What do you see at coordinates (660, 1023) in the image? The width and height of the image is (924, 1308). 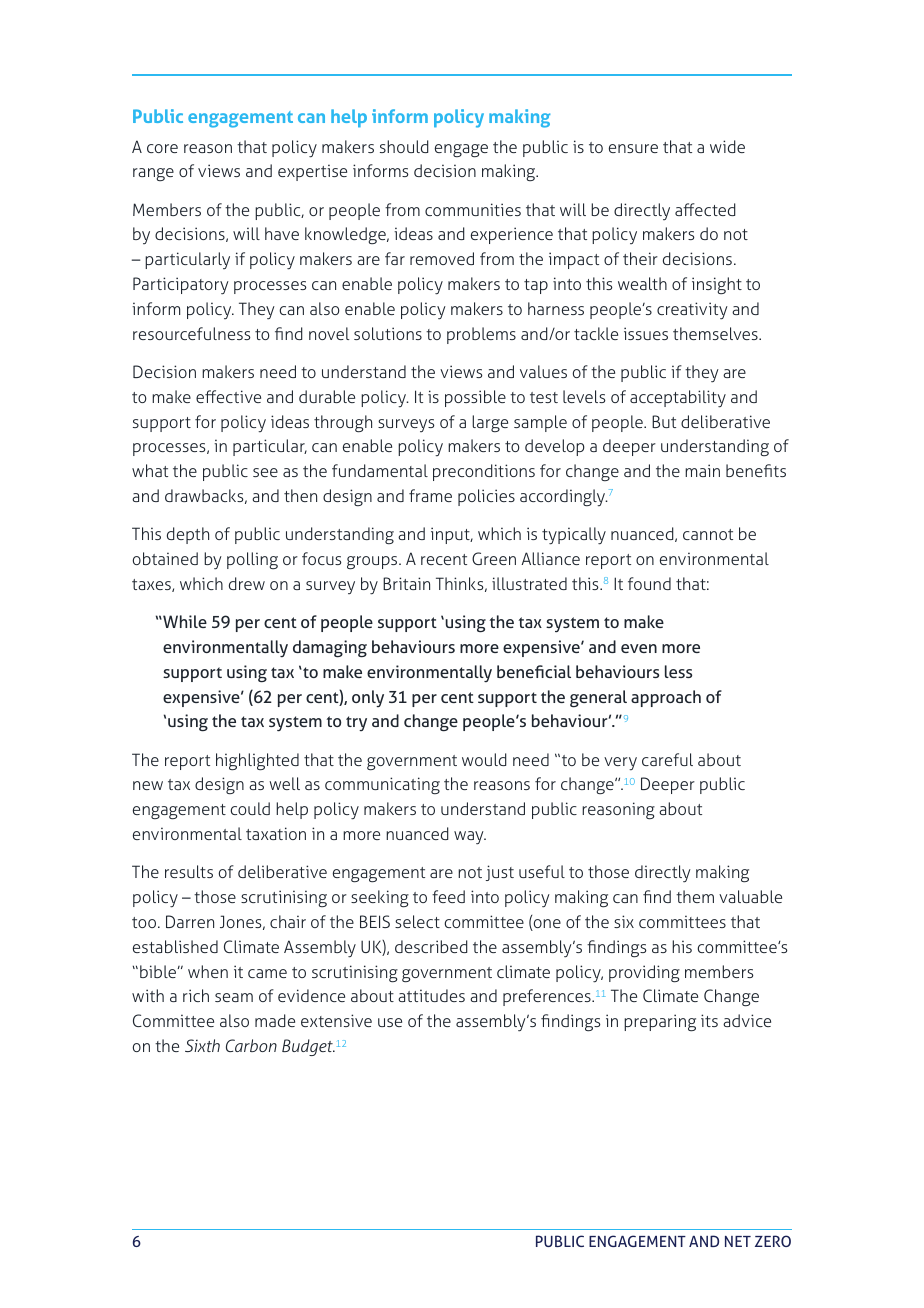 I see `preparing` at bounding box center [660, 1023].
